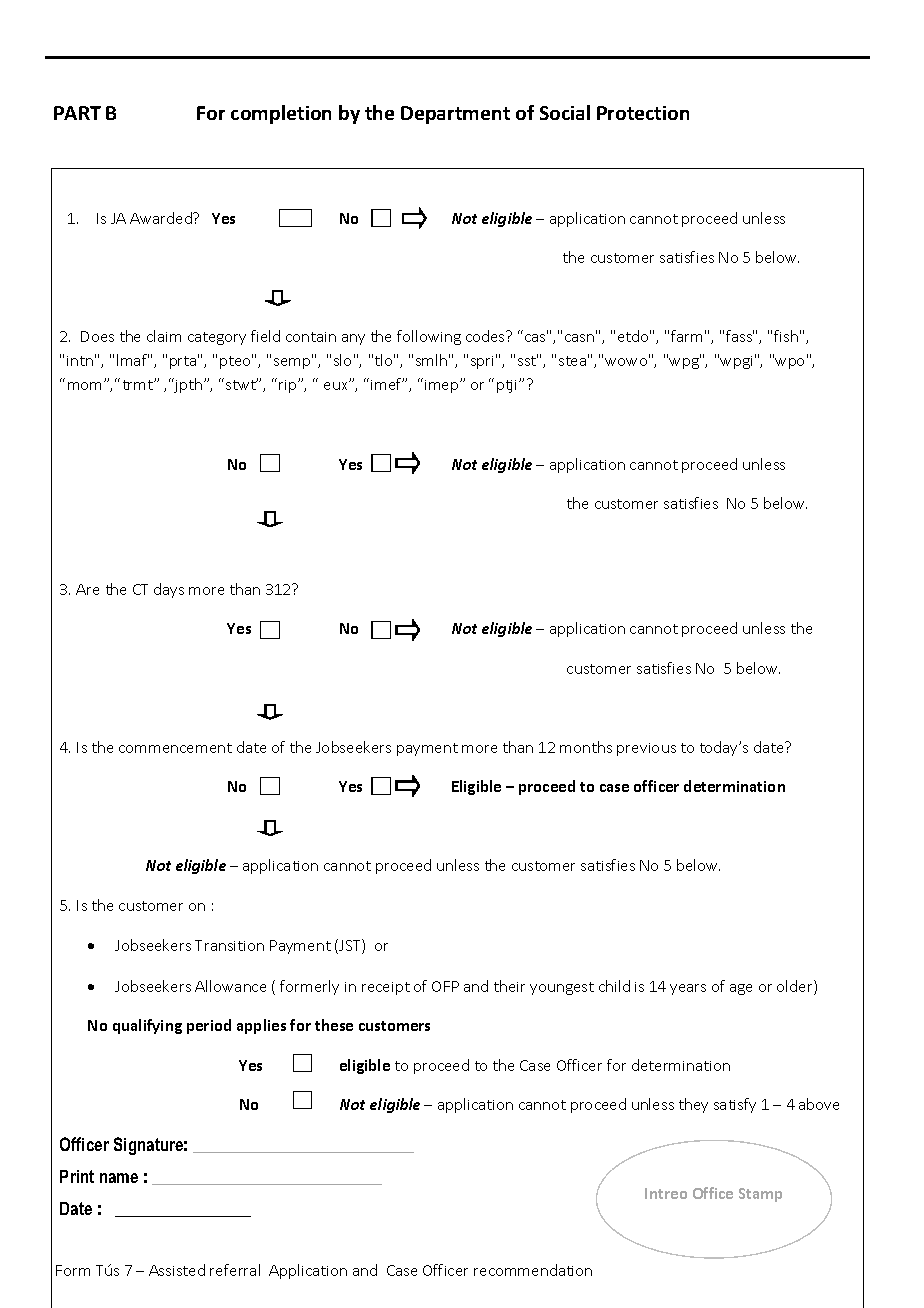  Describe the element at coordinates (533, 1270) in the page. I see `recommendation` at that location.
